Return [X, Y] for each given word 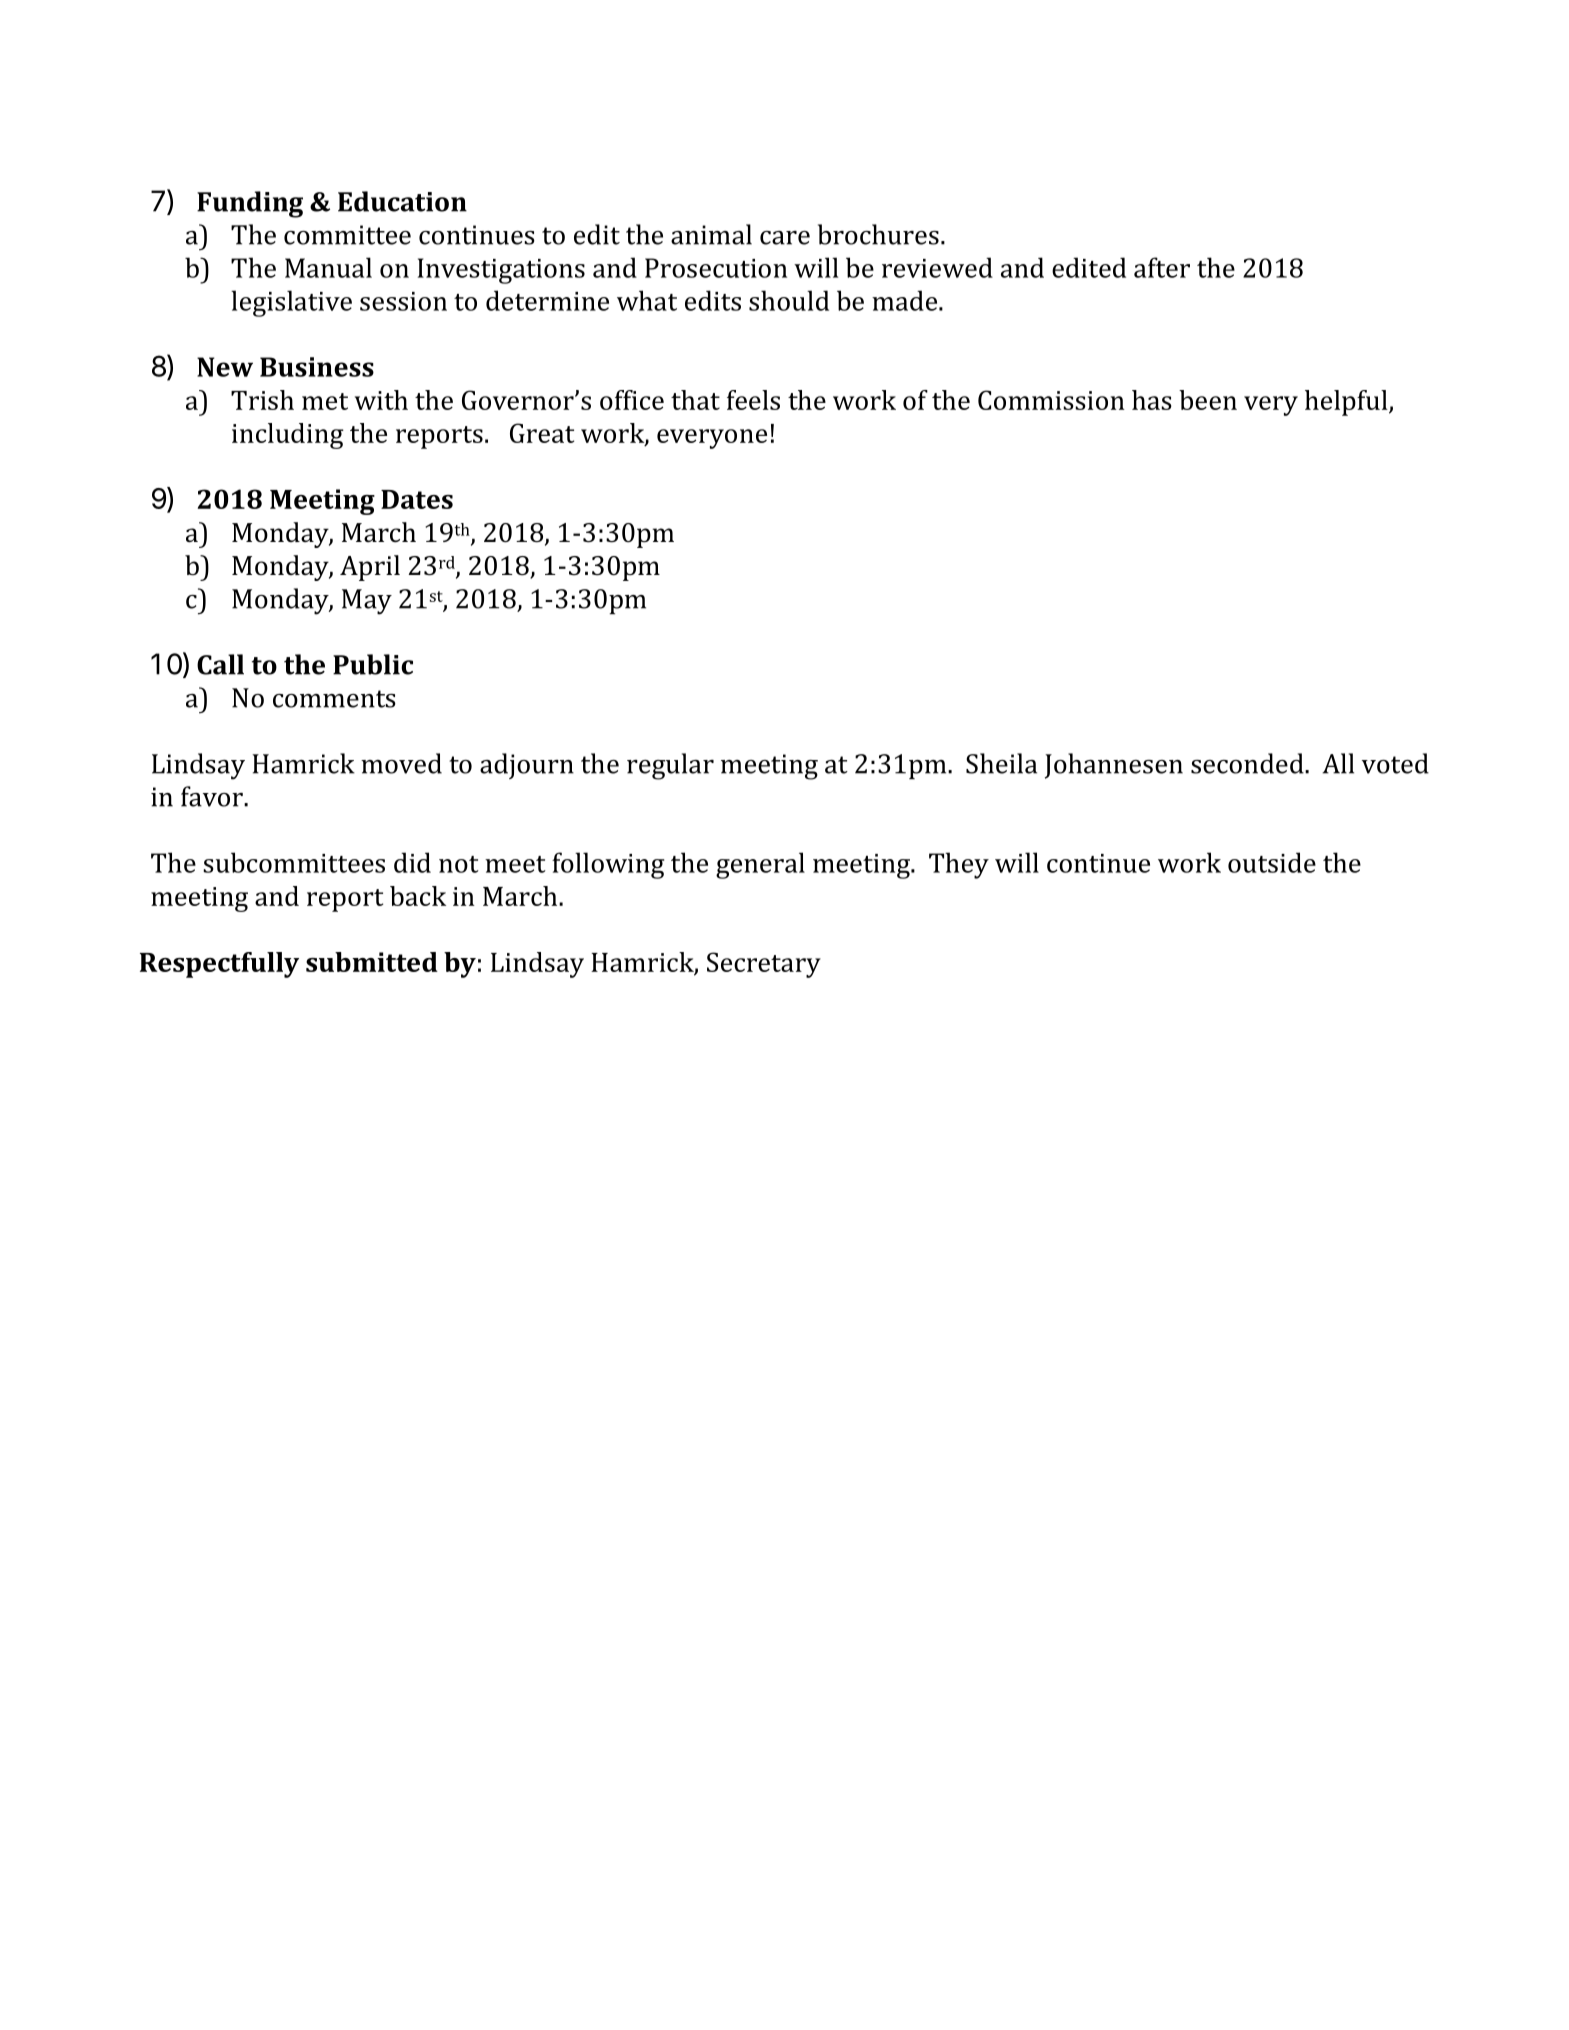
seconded [1248, 763]
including [288, 436]
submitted [372, 962]
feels [753, 400]
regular [670, 766]
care [785, 238]
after [1162, 267]
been [1208, 400]
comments [334, 699]
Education [402, 201]
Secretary [764, 965]
